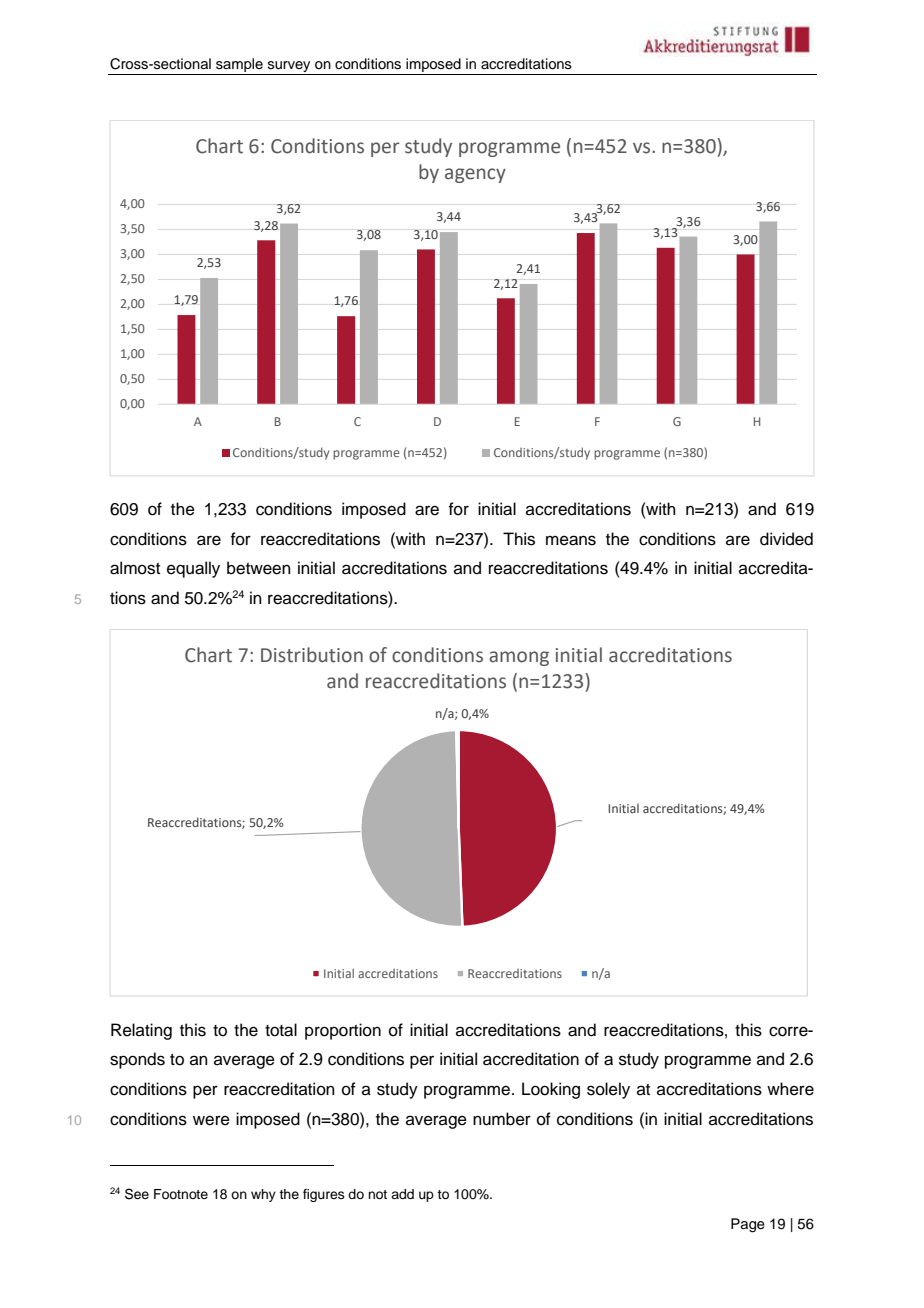 The image size is (924, 1308). I want to click on total, so click(281, 1030).
